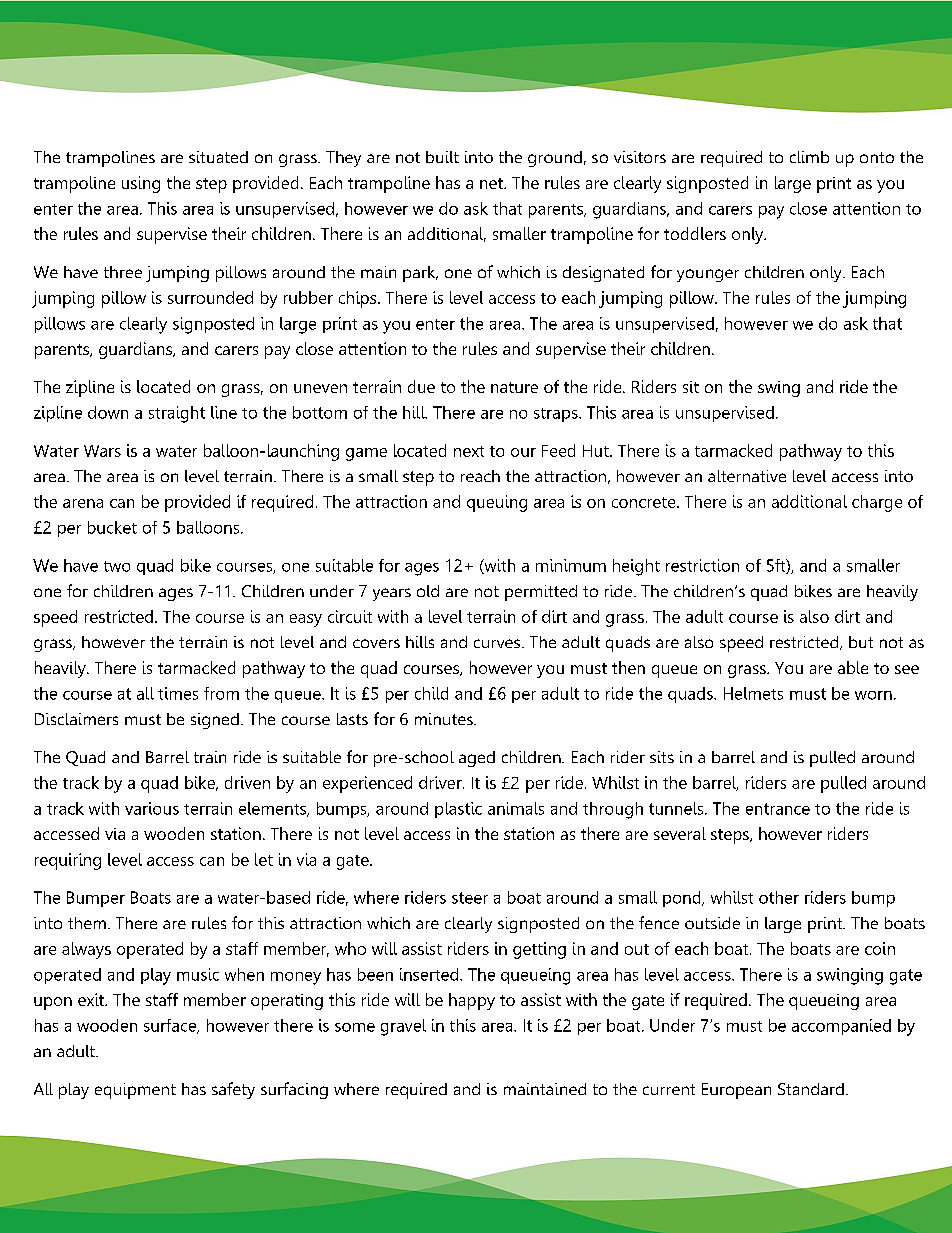 The image size is (952, 1233). I want to click on net, so click(492, 183).
